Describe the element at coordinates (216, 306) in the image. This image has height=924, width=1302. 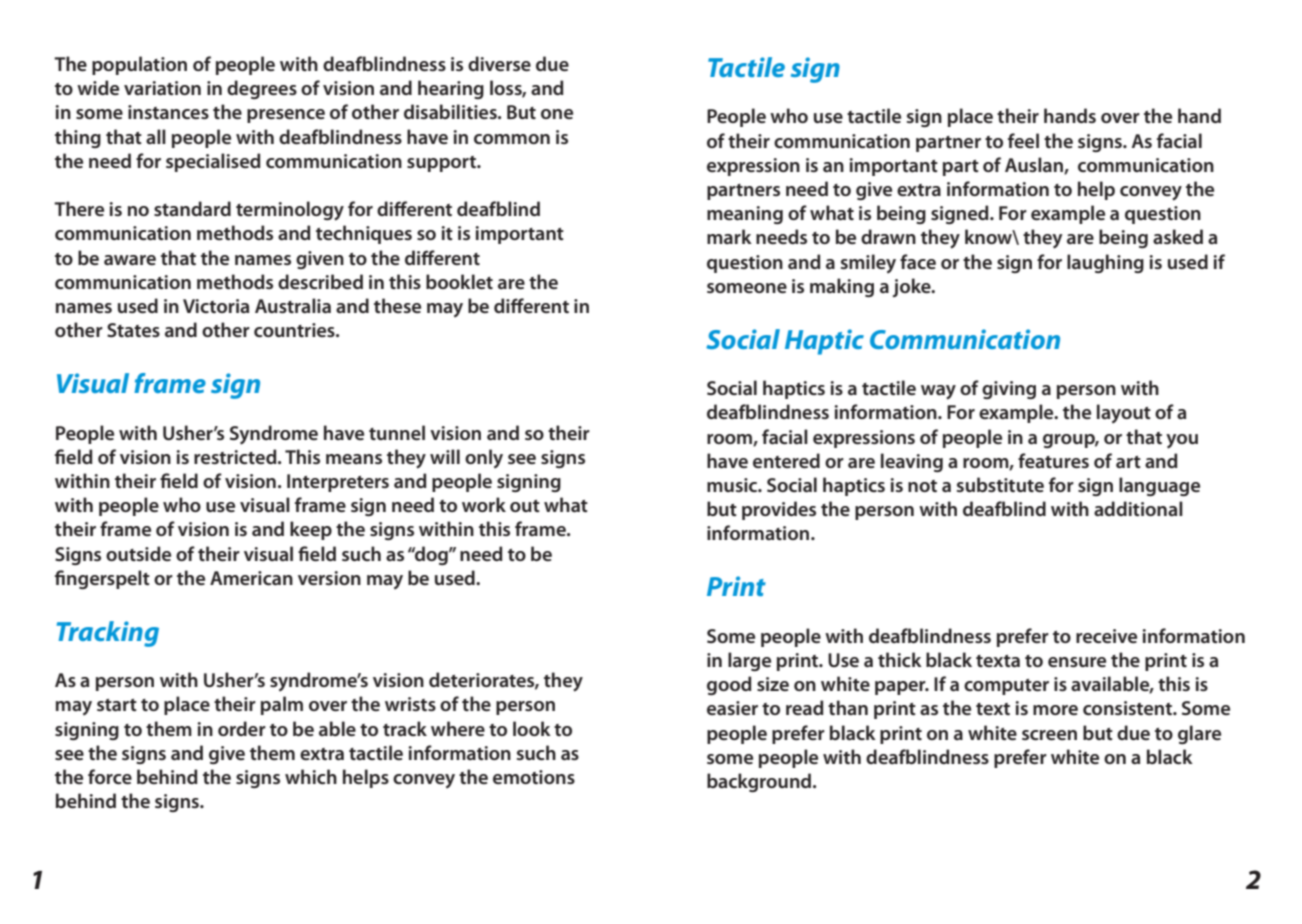
I see `Victoria` at that location.
